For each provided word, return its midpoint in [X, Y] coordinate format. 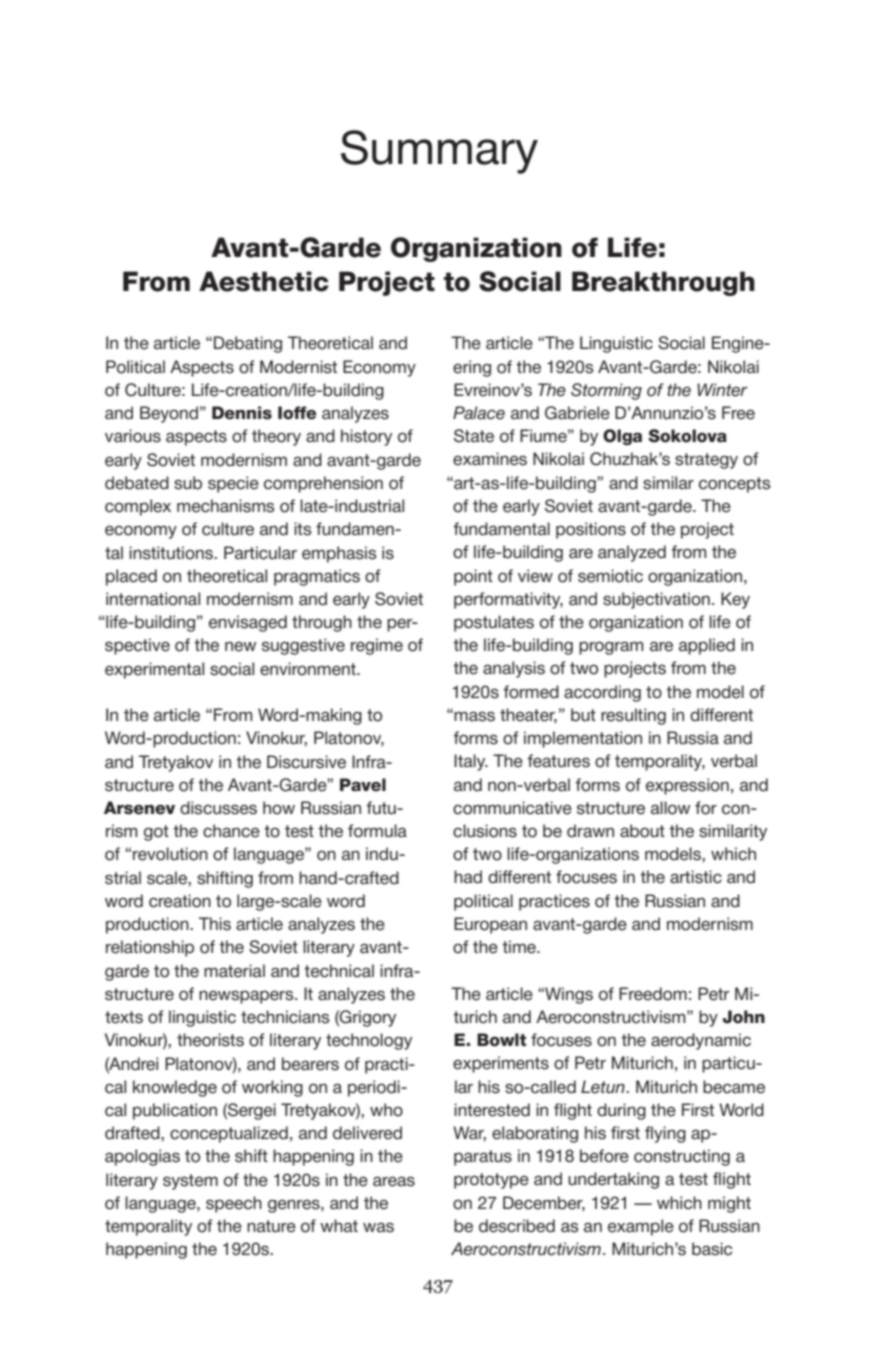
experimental [154, 670]
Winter [722, 390]
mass [474, 716]
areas [394, 1181]
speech [234, 1204]
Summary [439, 152]
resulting [633, 716]
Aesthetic [264, 281]
